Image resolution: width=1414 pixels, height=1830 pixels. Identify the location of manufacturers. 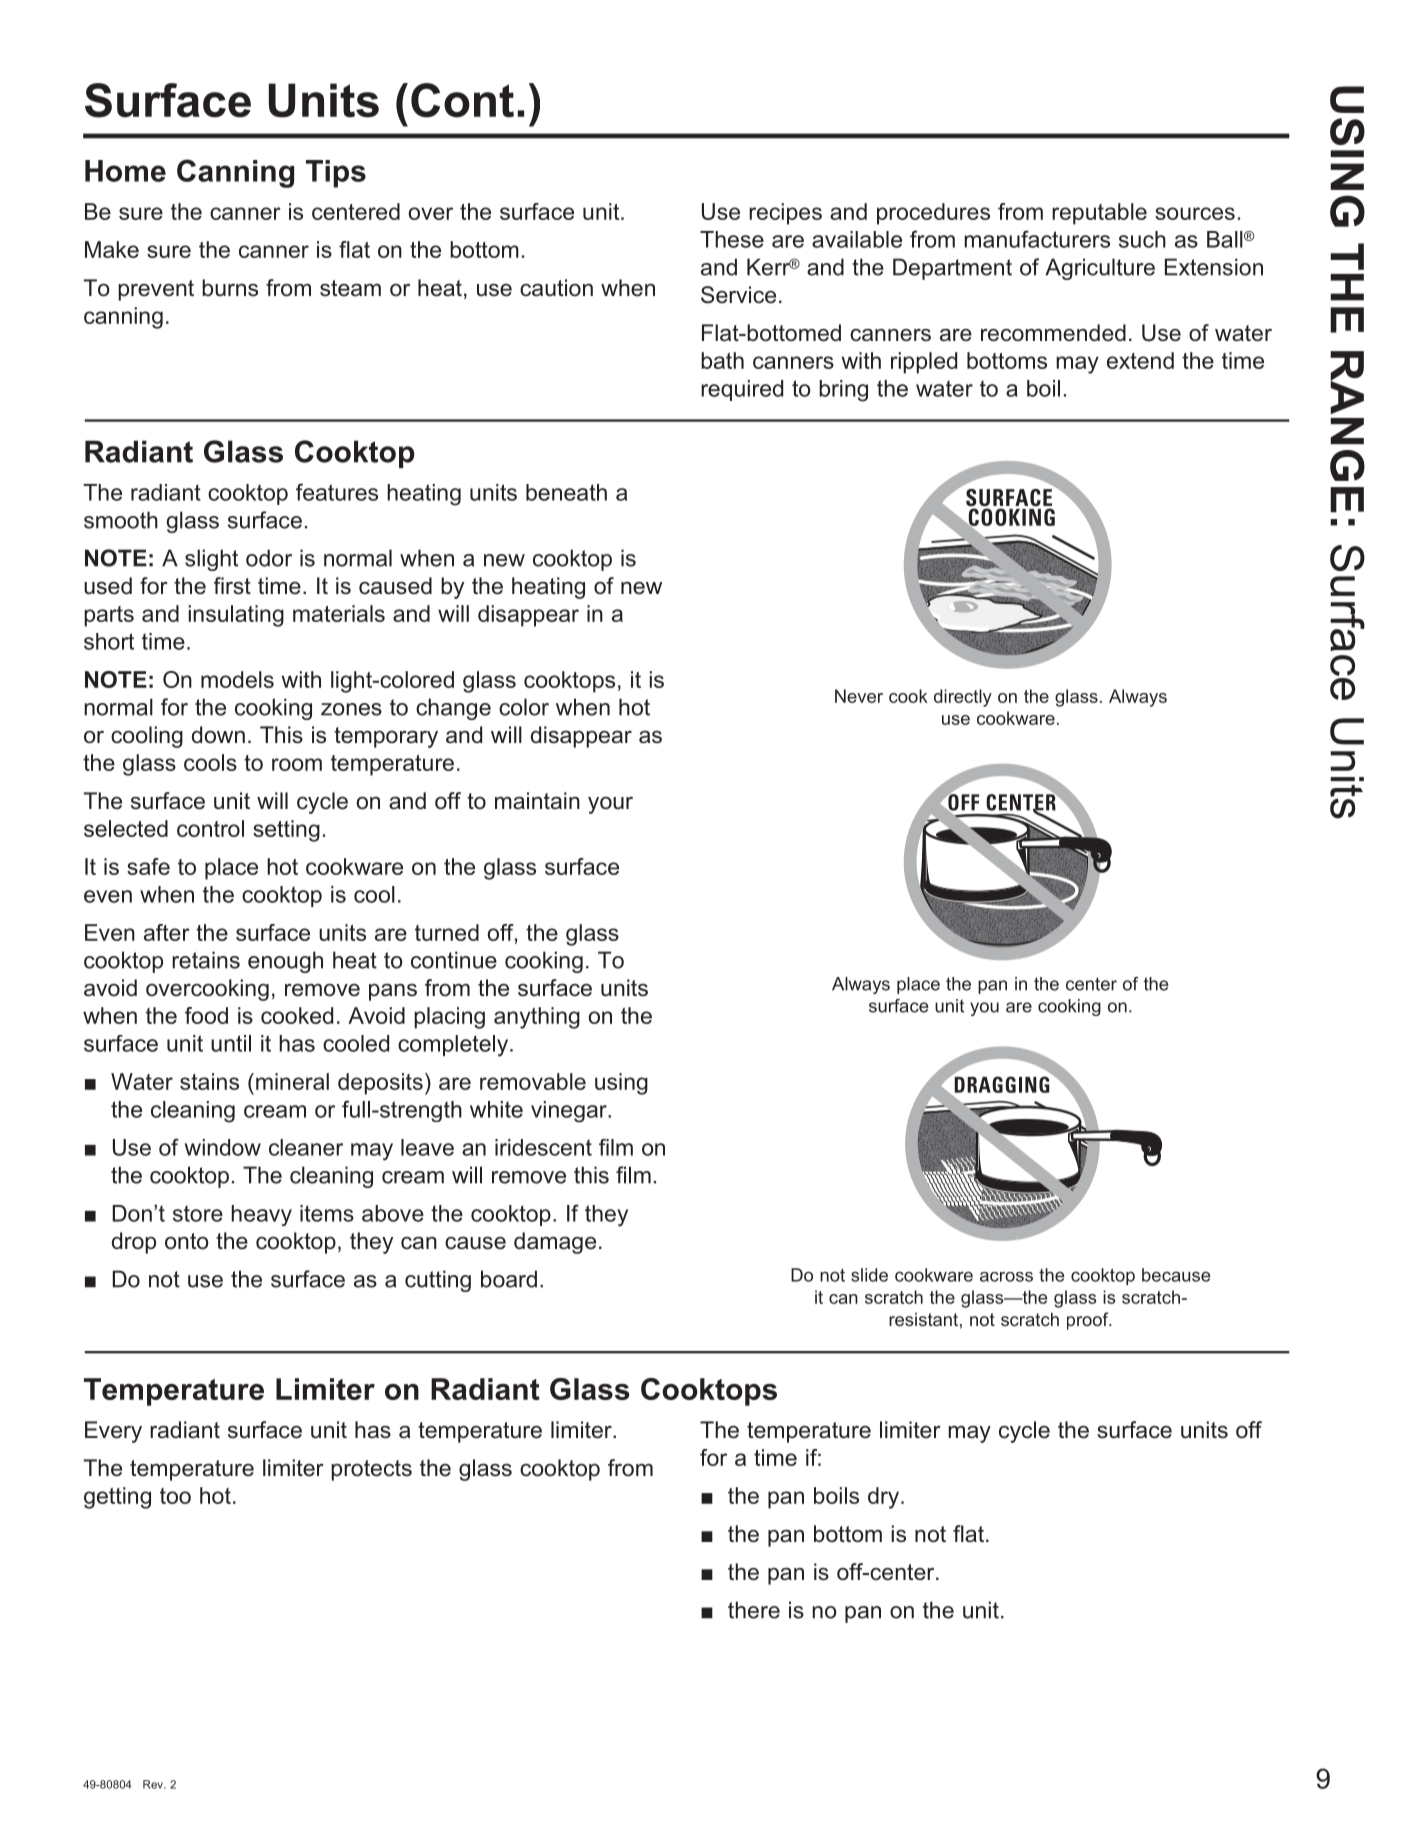
(1037, 239).
